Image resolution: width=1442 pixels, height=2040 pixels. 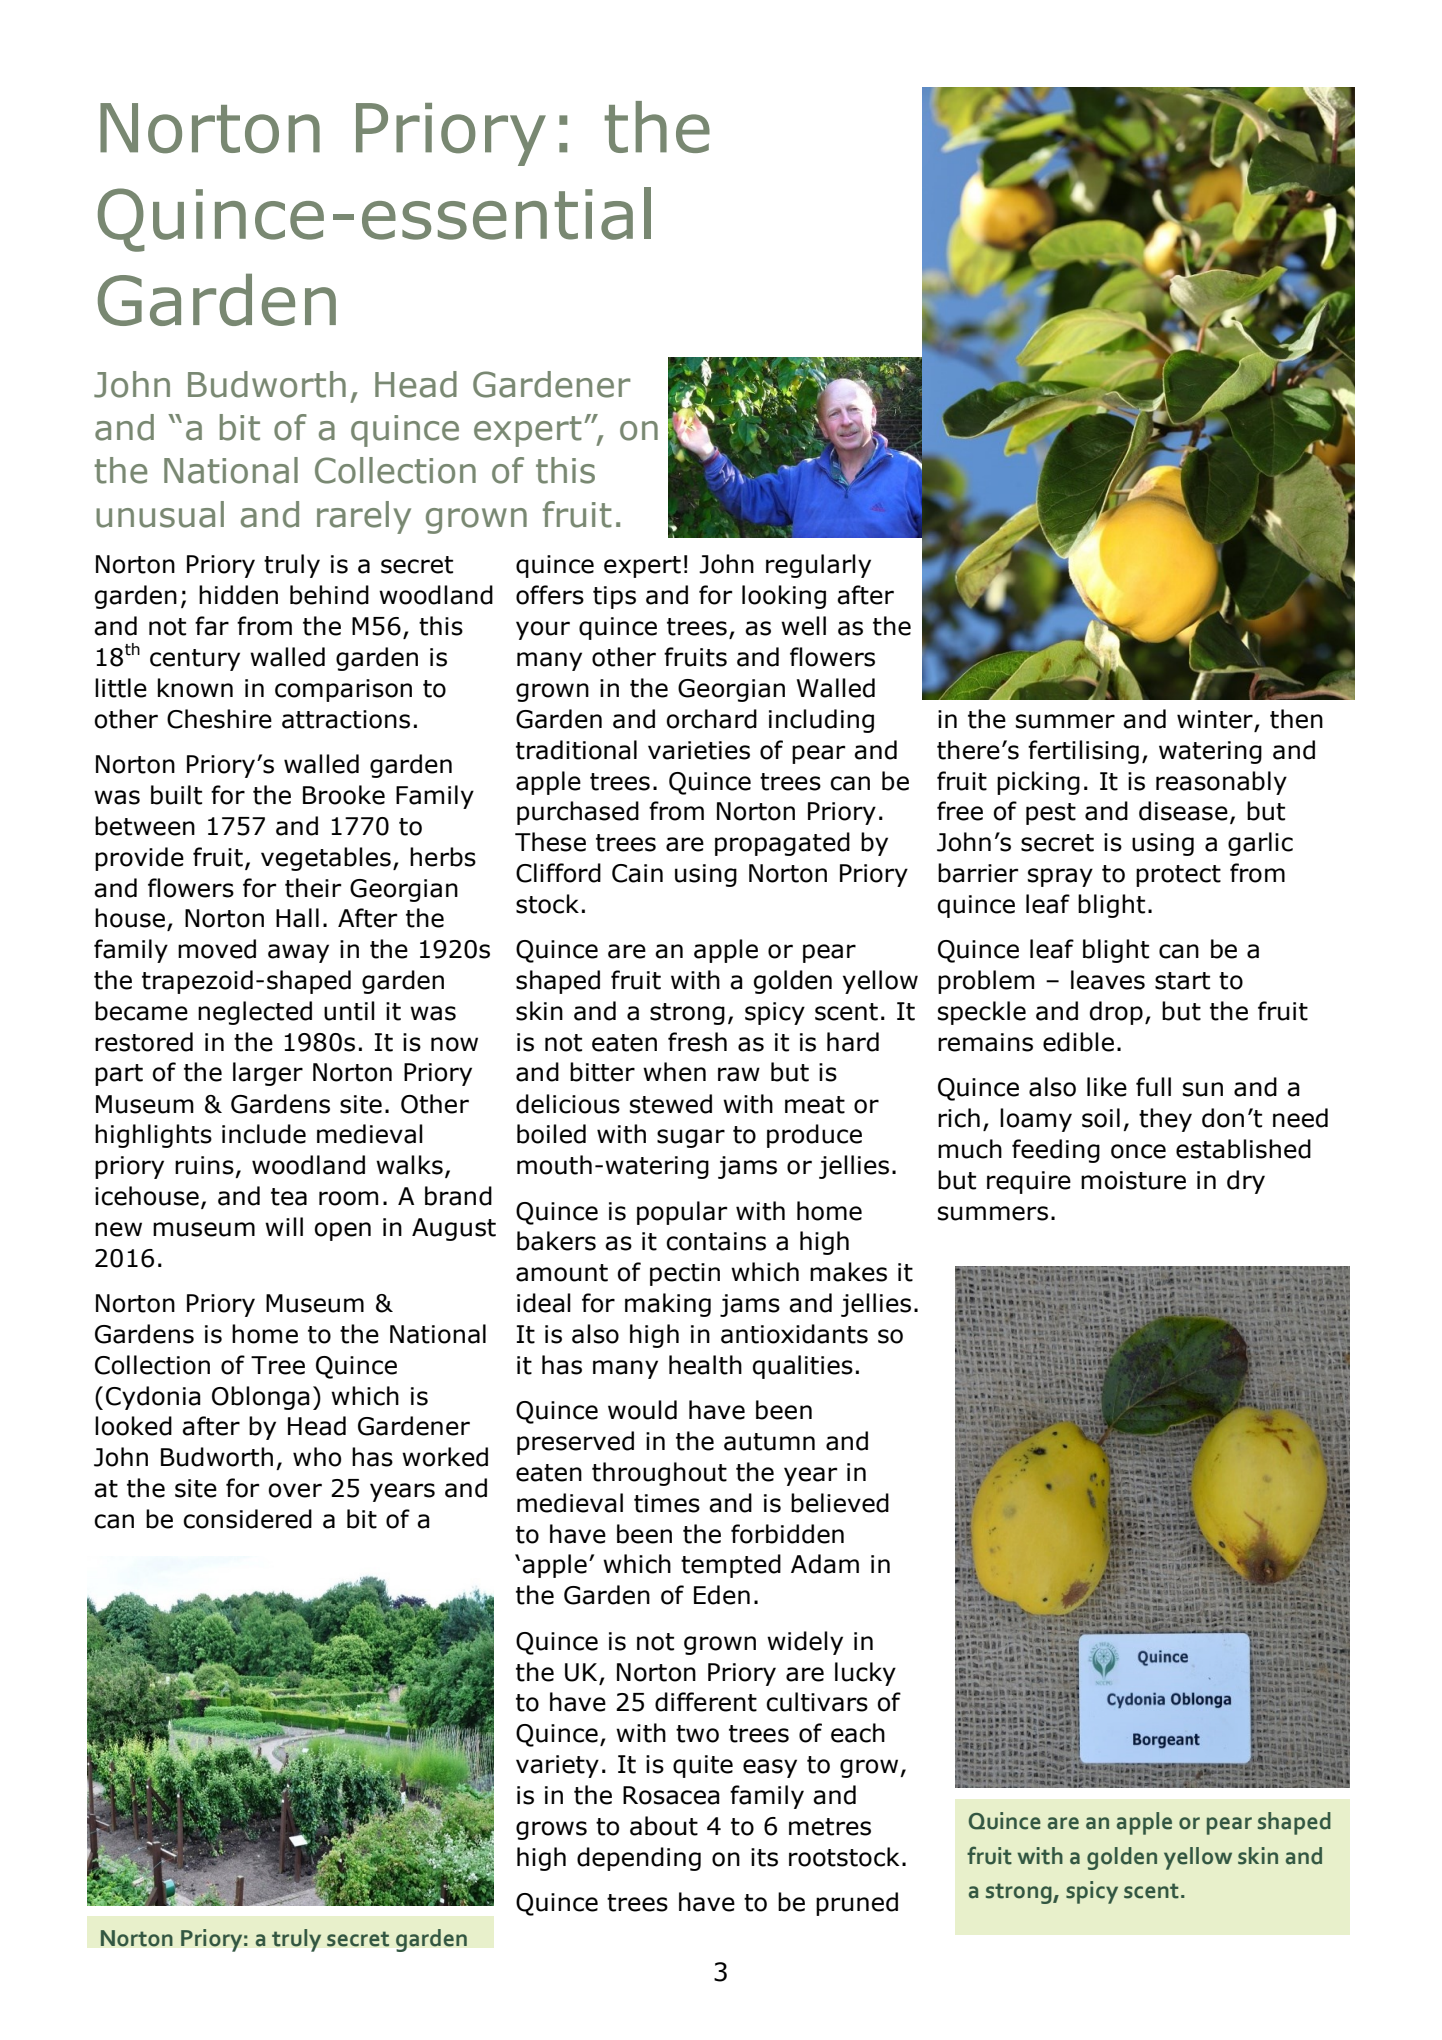 I want to click on depending, so click(x=639, y=1859).
